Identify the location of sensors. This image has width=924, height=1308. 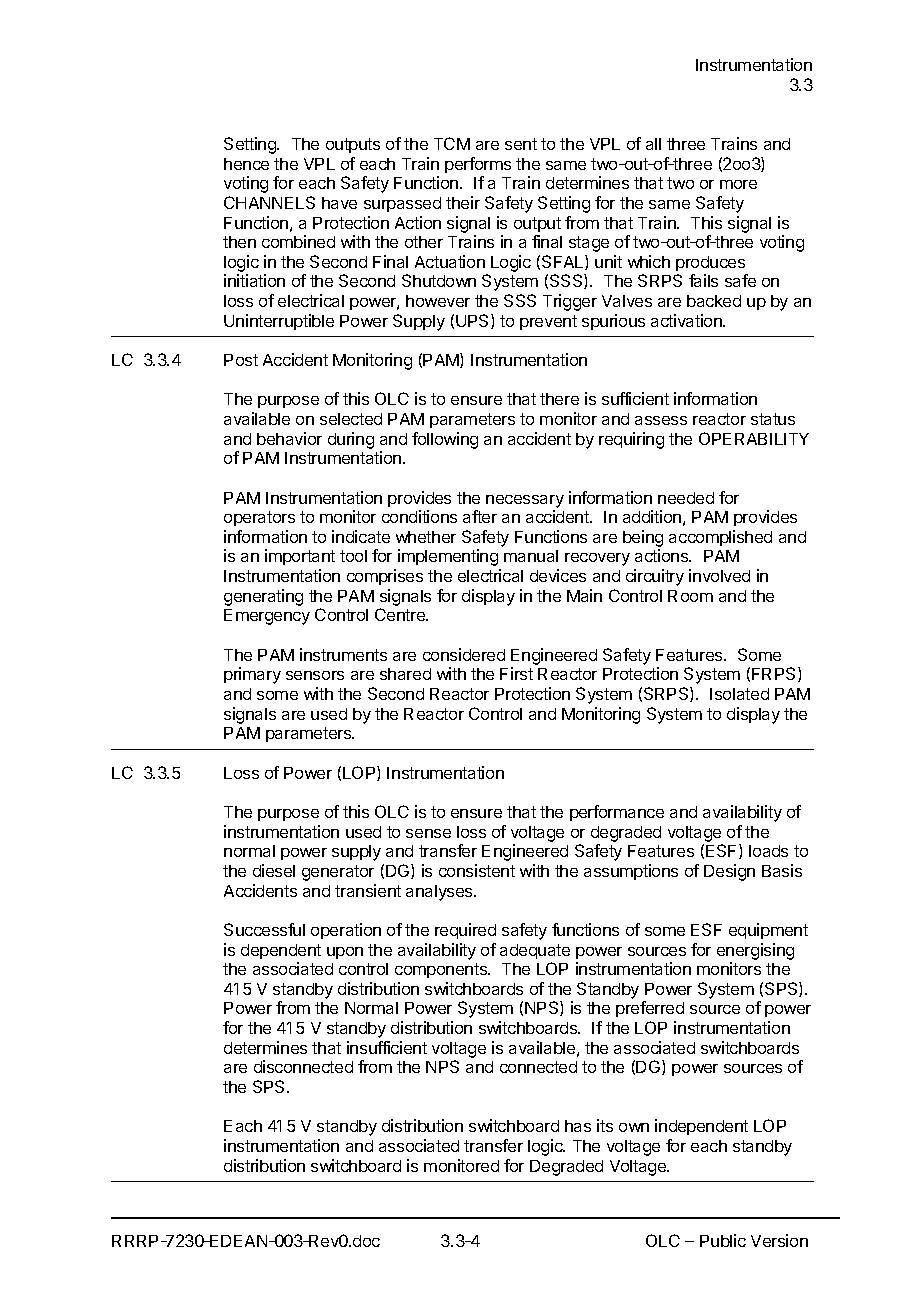
(315, 675).
